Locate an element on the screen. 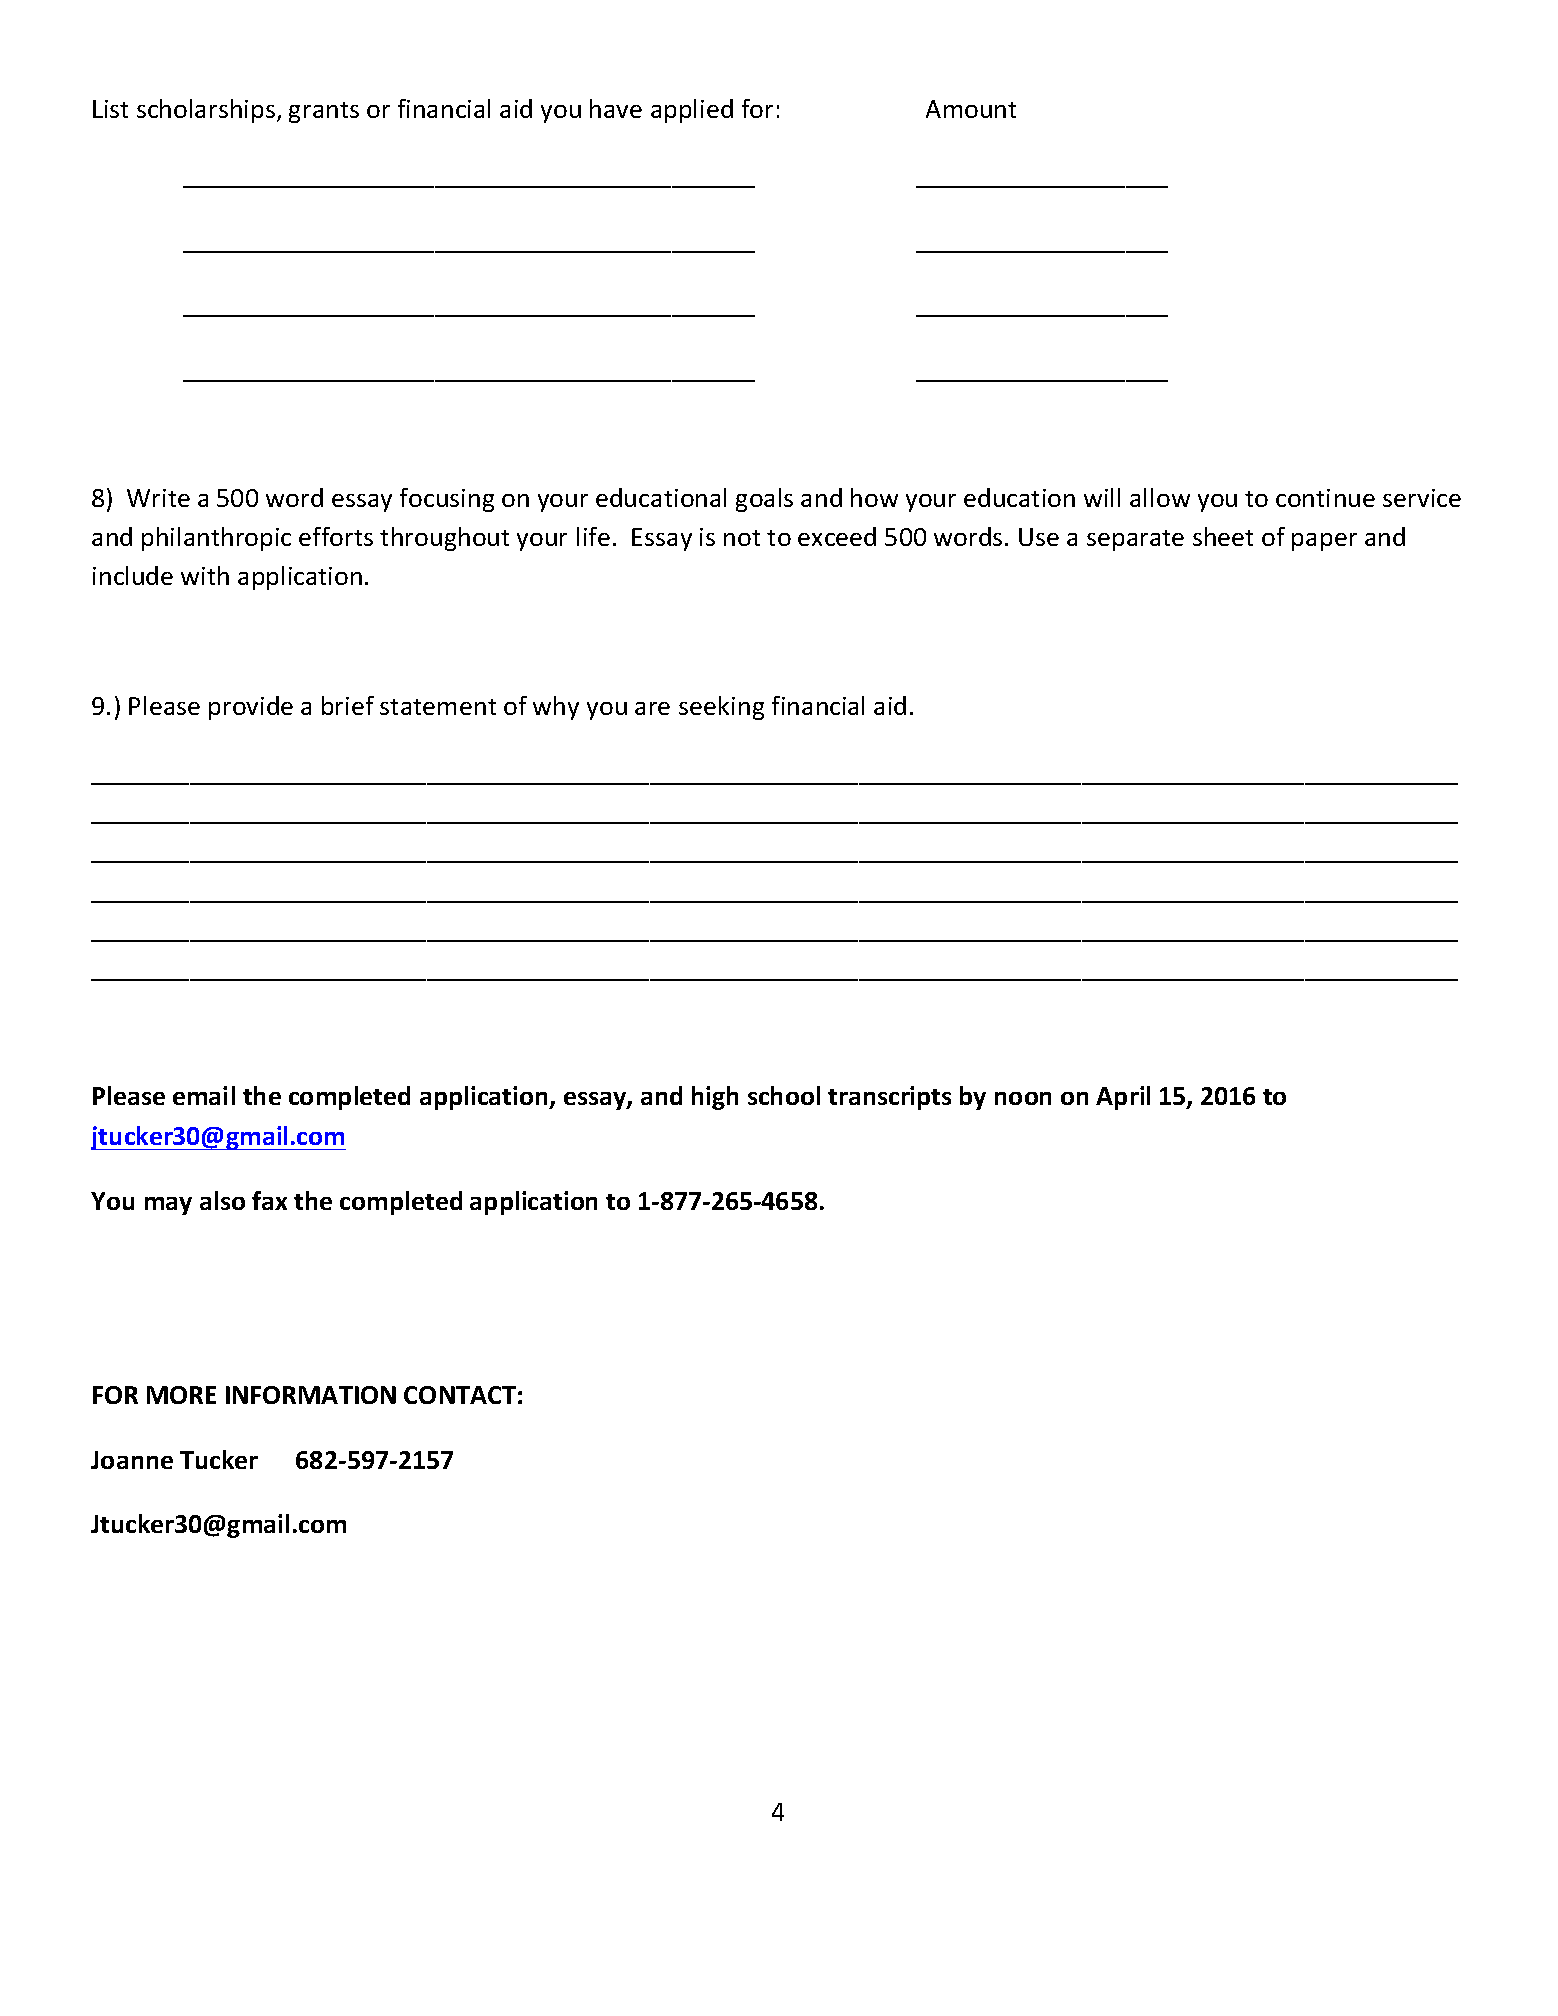 The width and height of the screenshot is (1558, 2016). provide is located at coordinates (251, 708).
